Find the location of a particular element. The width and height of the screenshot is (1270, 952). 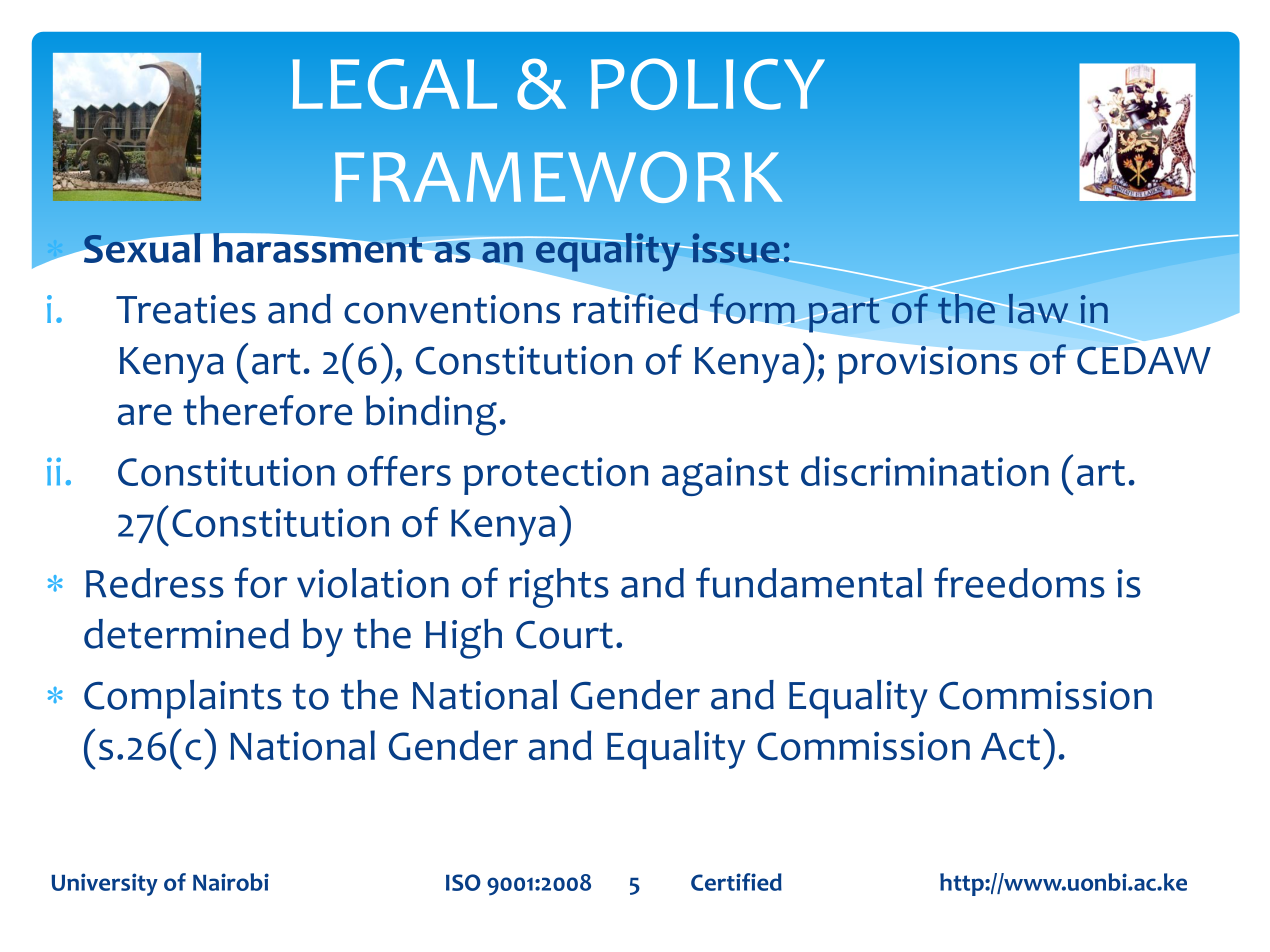

Court is located at coordinates (564, 635).
